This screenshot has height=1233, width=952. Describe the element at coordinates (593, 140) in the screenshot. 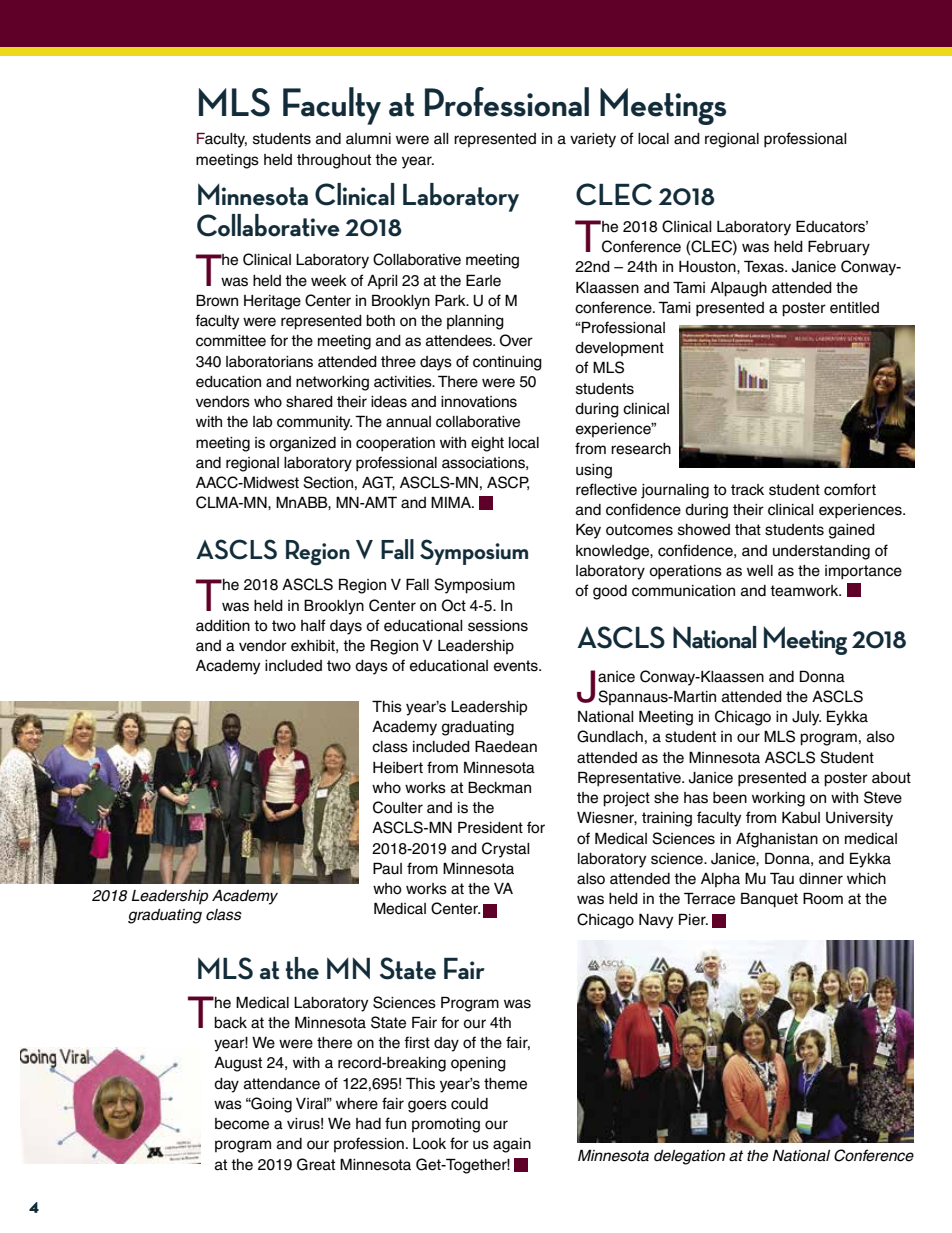

I see `variety` at that location.
